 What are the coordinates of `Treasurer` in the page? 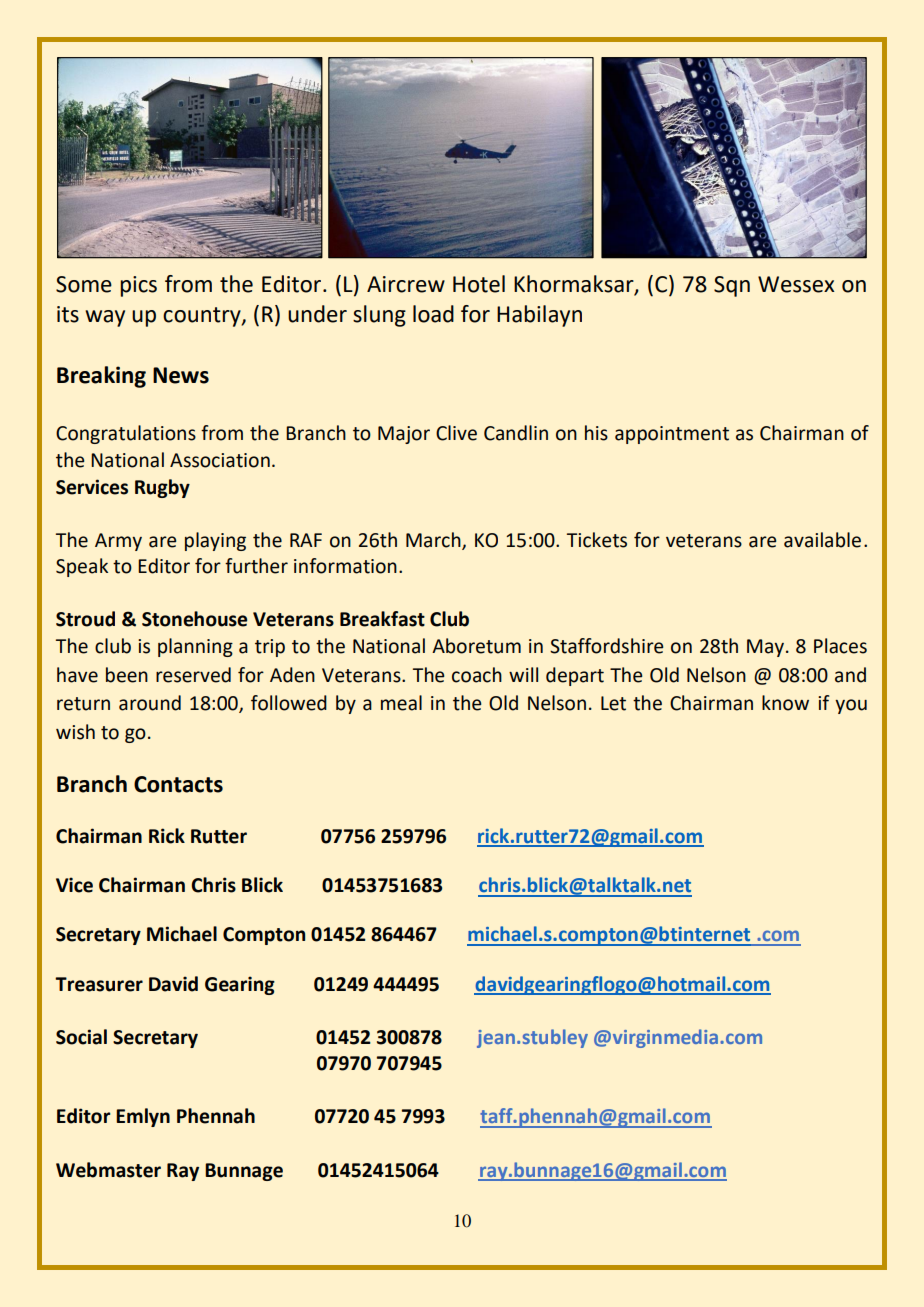 It's located at (99, 984).
